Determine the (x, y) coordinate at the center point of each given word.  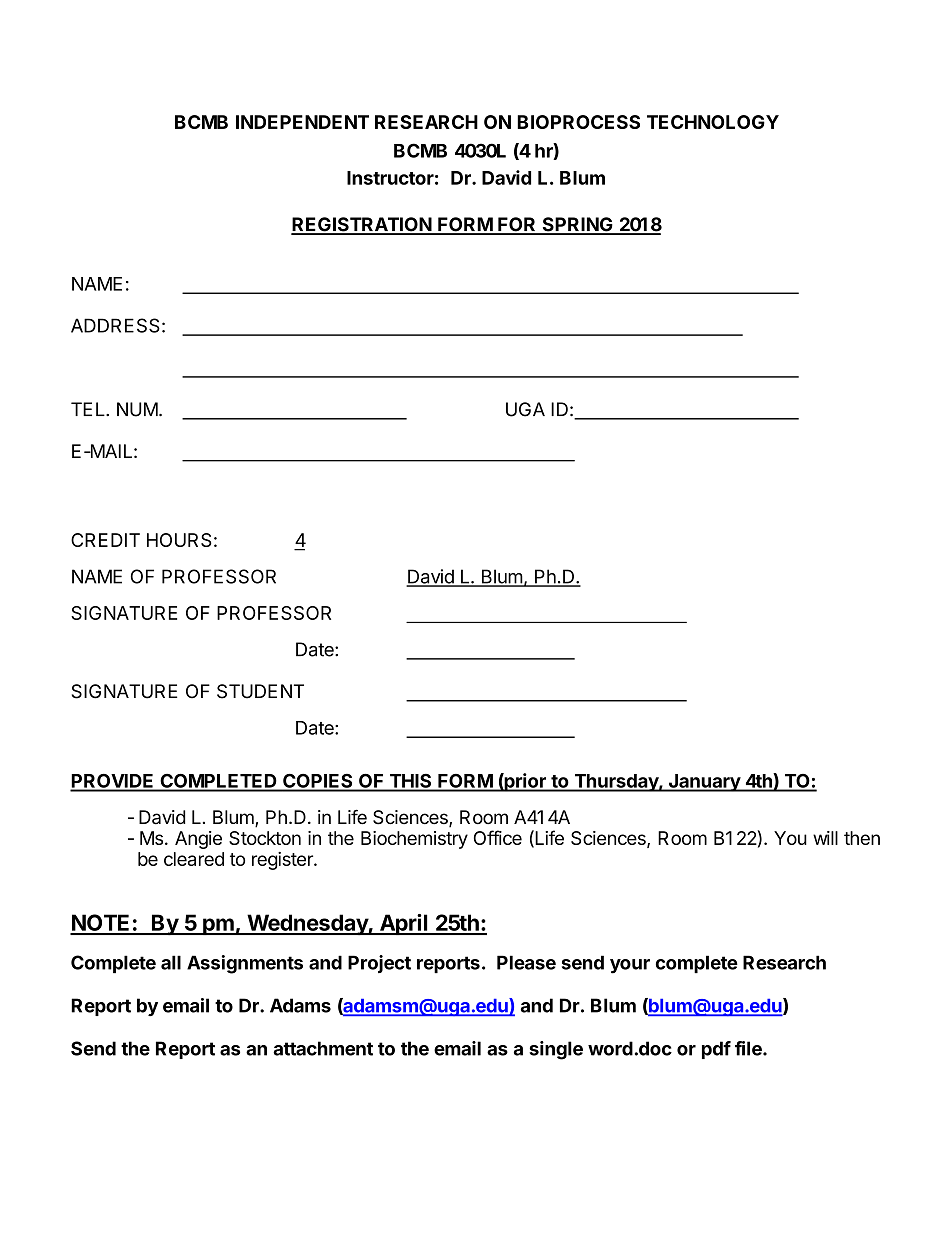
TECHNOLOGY (713, 122)
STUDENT (260, 691)
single (556, 1050)
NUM (137, 409)
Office (498, 837)
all (171, 962)
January (704, 783)
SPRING (577, 225)
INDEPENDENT (302, 122)
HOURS (179, 540)
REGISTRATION (362, 225)
